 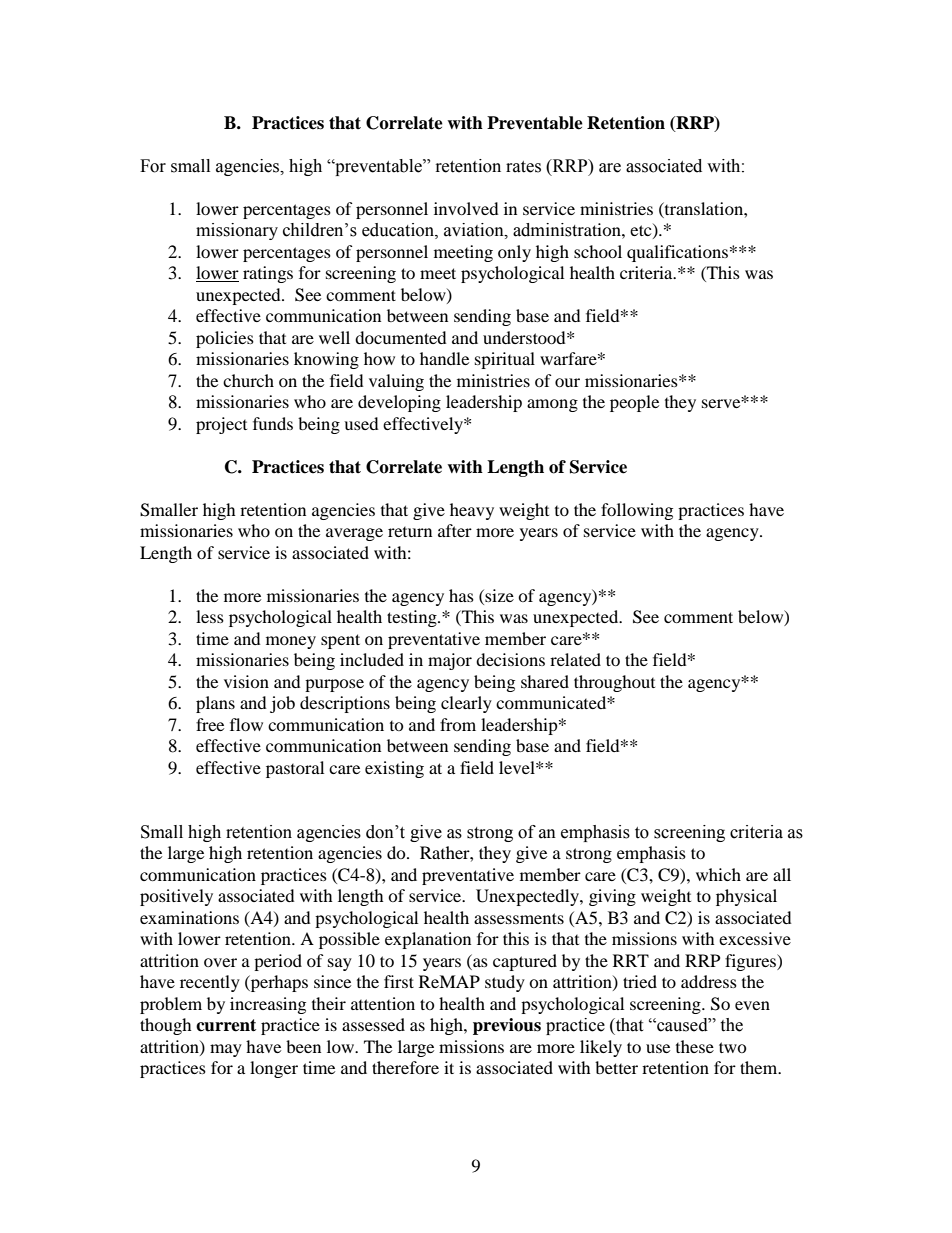 What do you see at coordinates (695, 1046) in the screenshot?
I see `these` at bounding box center [695, 1046].
